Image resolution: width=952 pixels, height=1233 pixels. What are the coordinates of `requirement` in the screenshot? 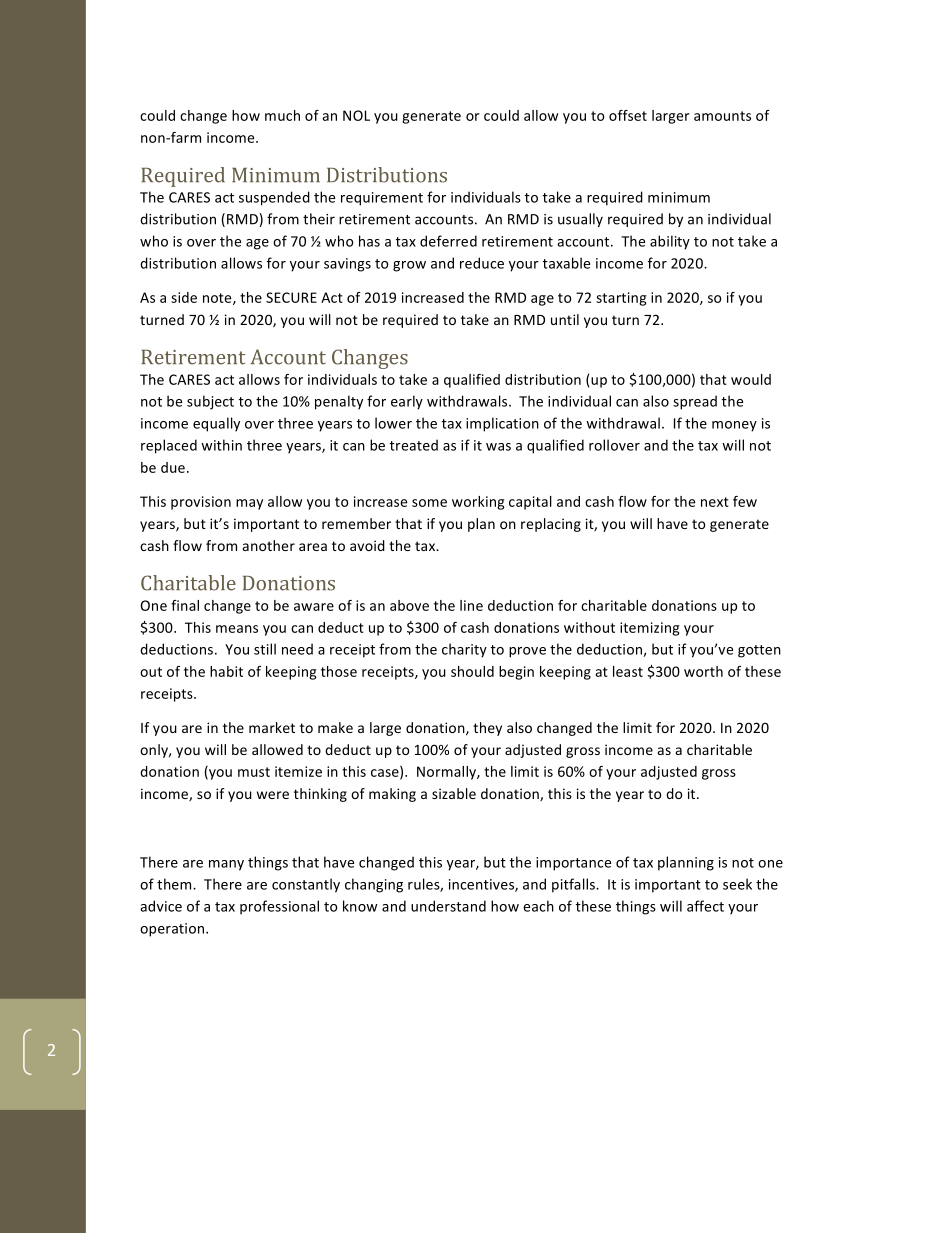 It's located at (382, 199).
